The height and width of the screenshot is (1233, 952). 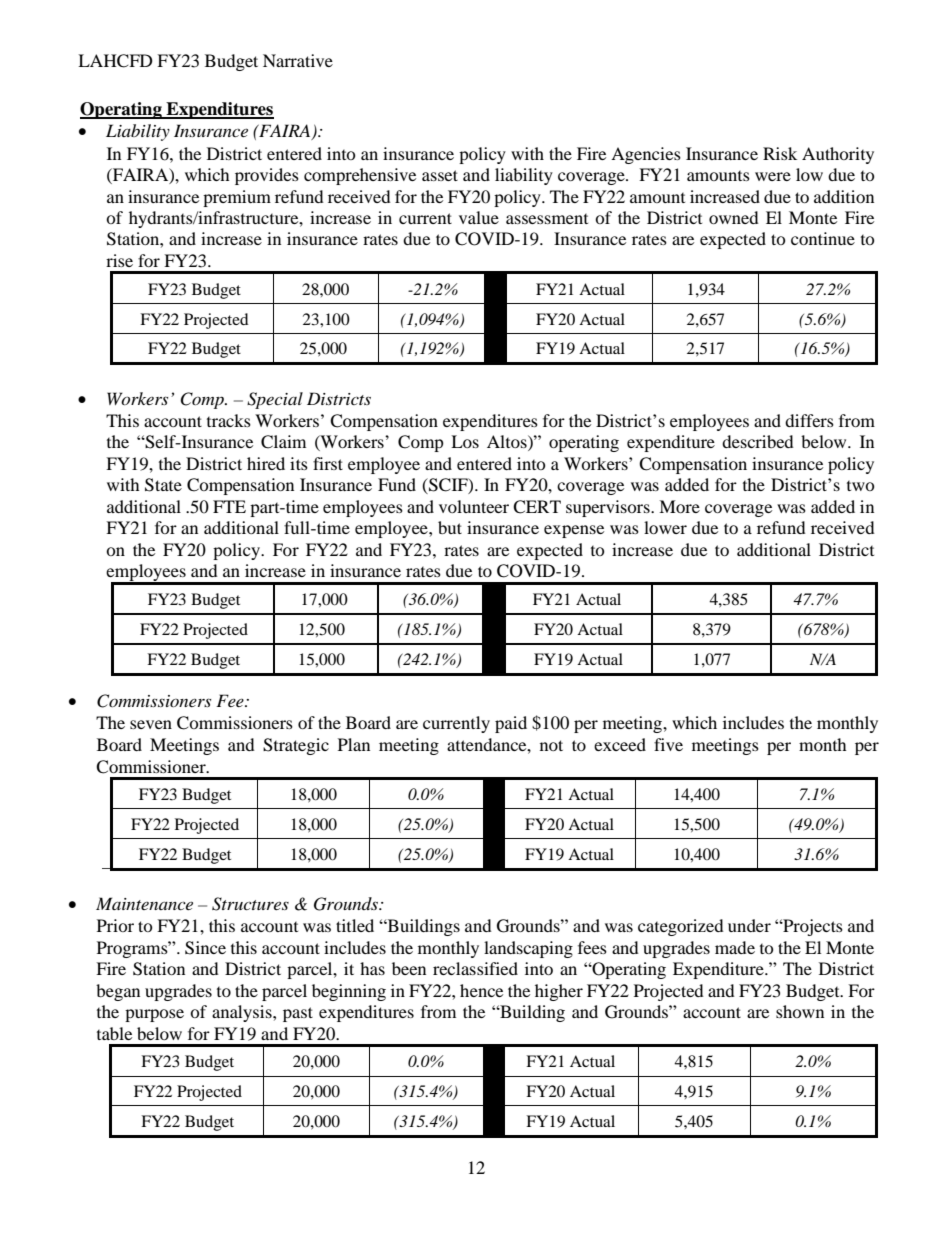 What do you see at coordinates (809, 420) in the screenshot?
I see `differs` at bounding box center [809, 420].
